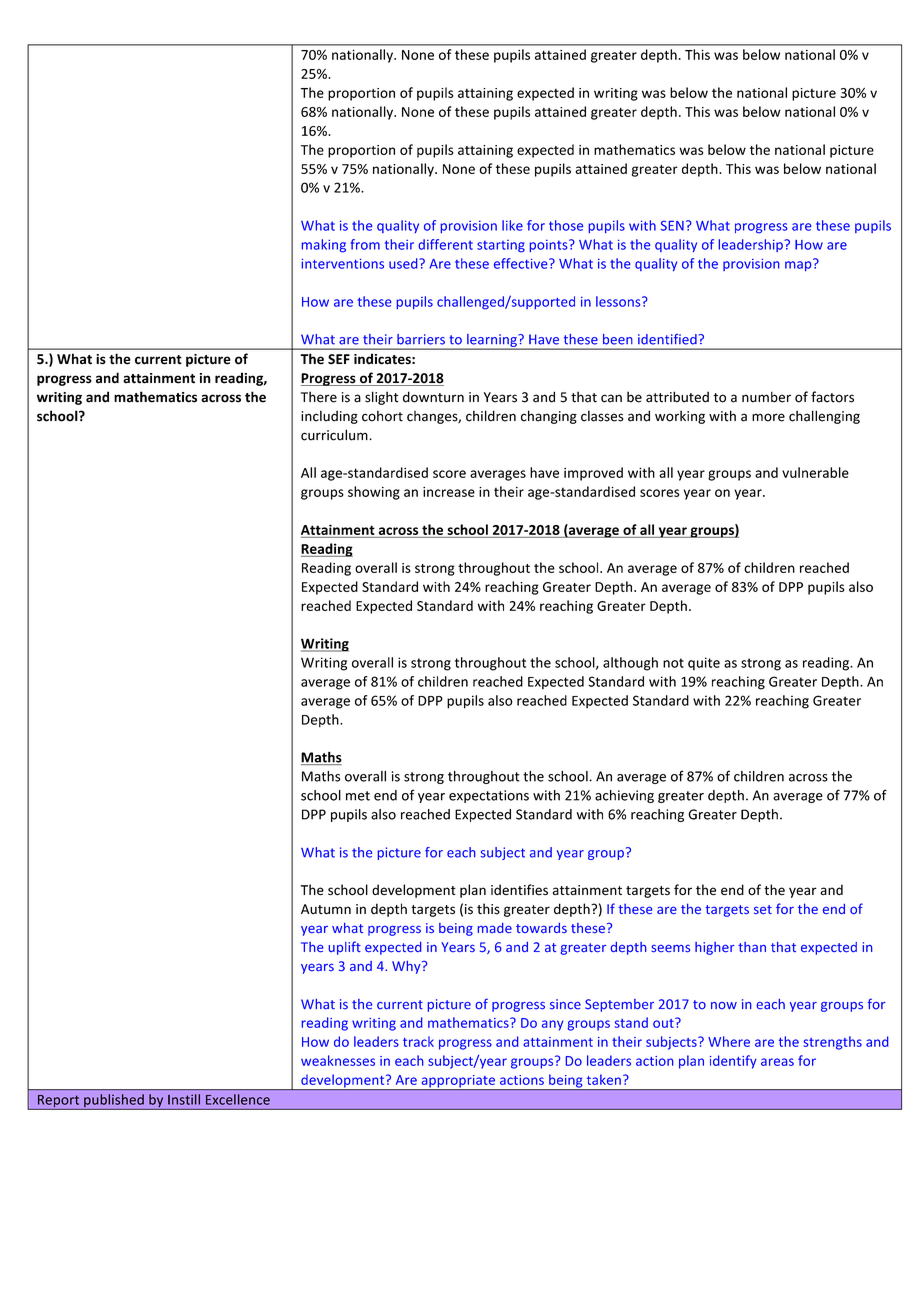 This screenshot has height=1308, width=924. What do you see at coordinates (489, 796) in the screenshot?
I see `expectations` at bounding box center [489, 796].
